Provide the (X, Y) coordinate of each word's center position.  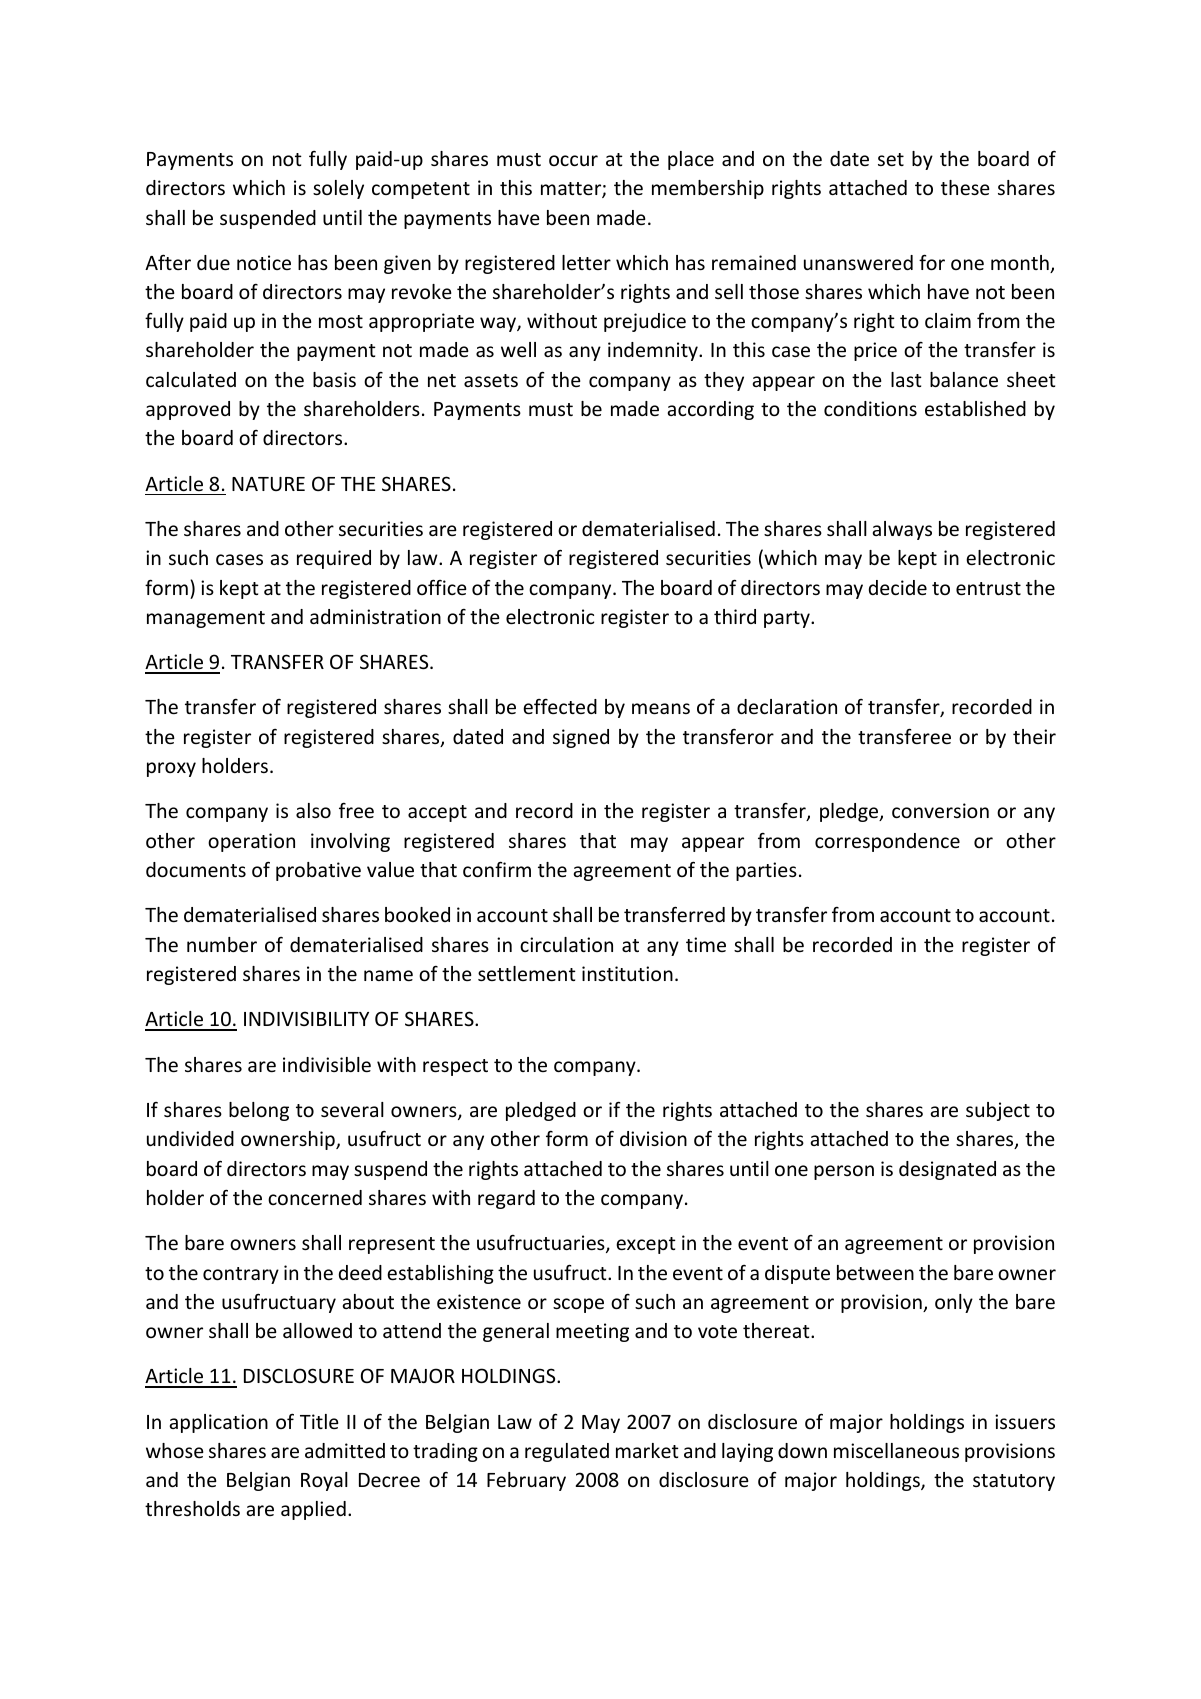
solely (338, 189)
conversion (940, 810)
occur (573, 160)
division (653, 1138)
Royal (324, 1481)
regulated (567, 1452)
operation (251, 842)
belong (259, 1111)
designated (947, 1170)
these (965, 187)
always (902, 530)
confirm (497, 869)
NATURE (268, 484)
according (710, 410)
